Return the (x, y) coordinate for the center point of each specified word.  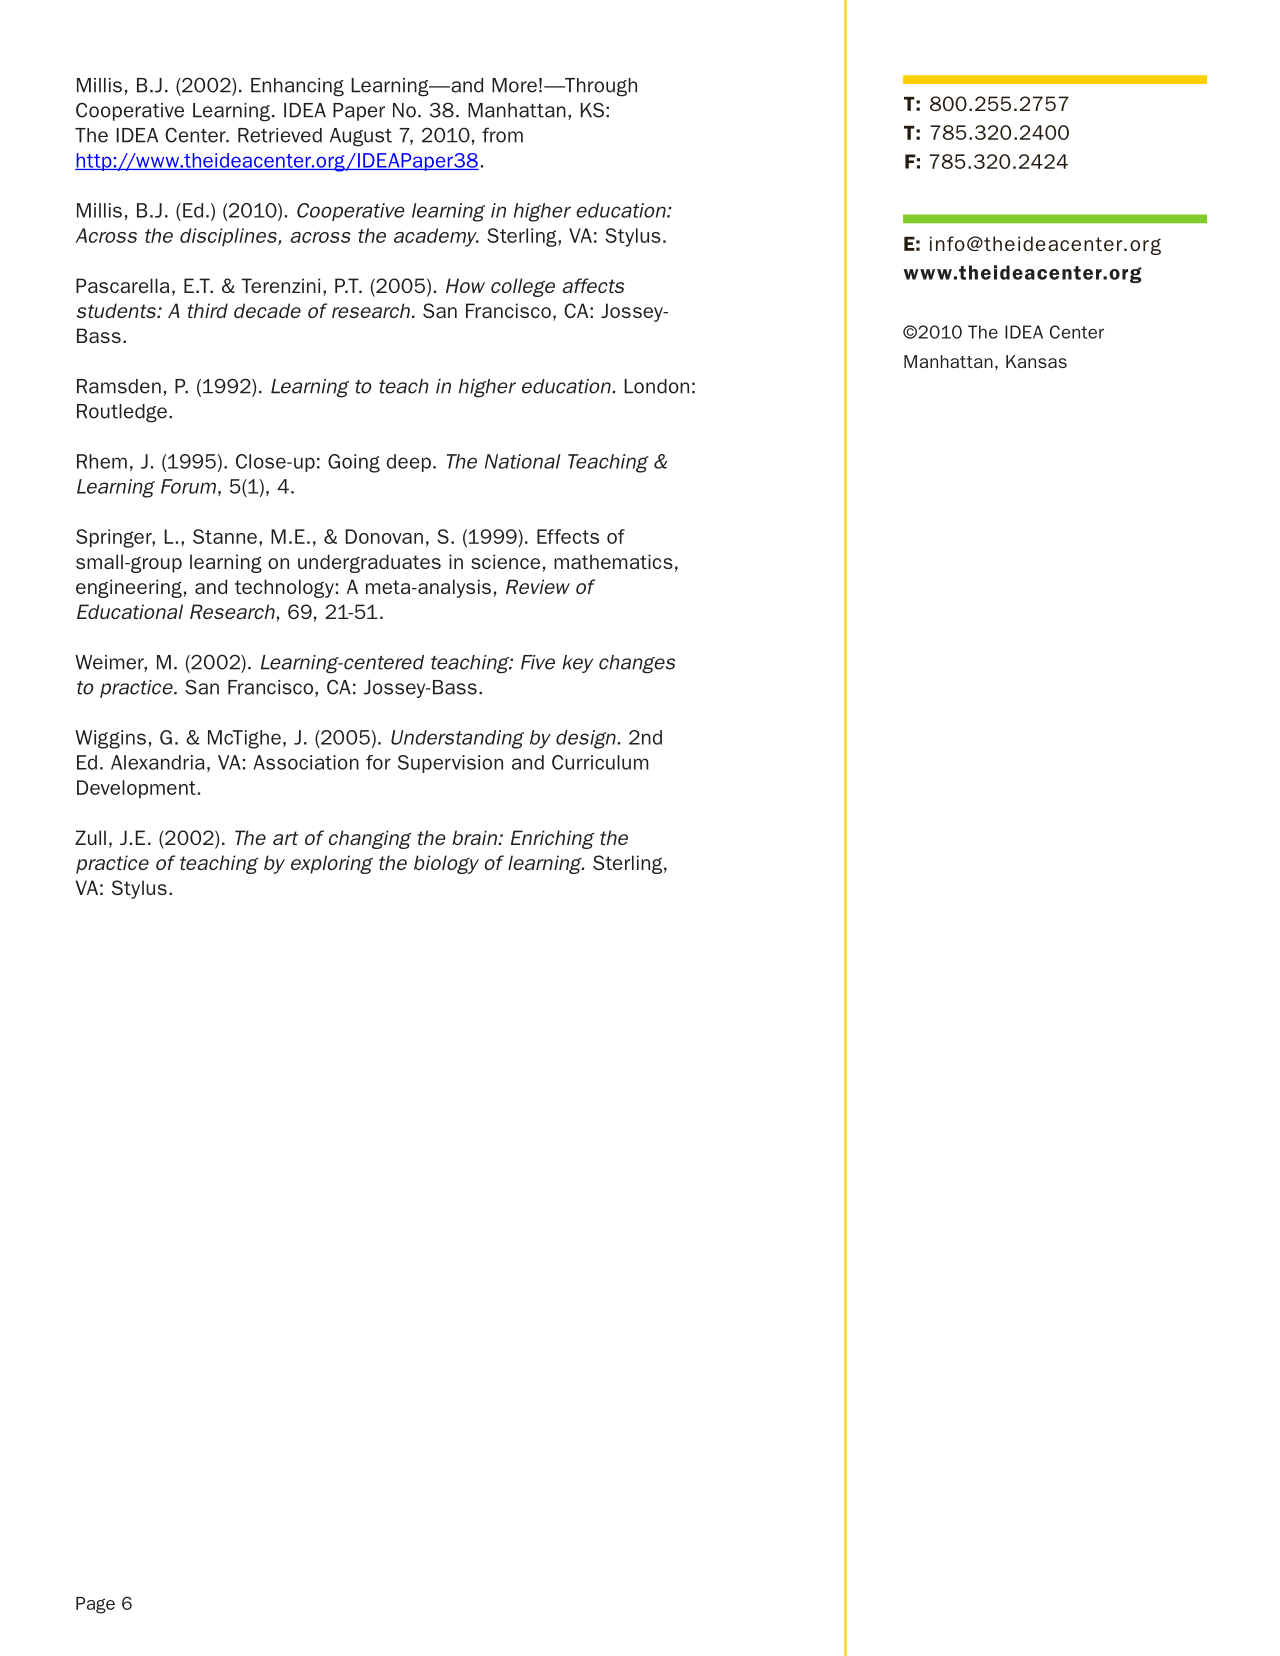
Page (95, 1605)
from (502, 135)
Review (538, 586)
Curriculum (600, 762)
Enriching (553, 839)
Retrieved (280, 135)
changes (637, 664)
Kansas (1036, 361)
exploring (332, 864)
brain (476, 837)
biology (446, 864)
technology (284, 588)
